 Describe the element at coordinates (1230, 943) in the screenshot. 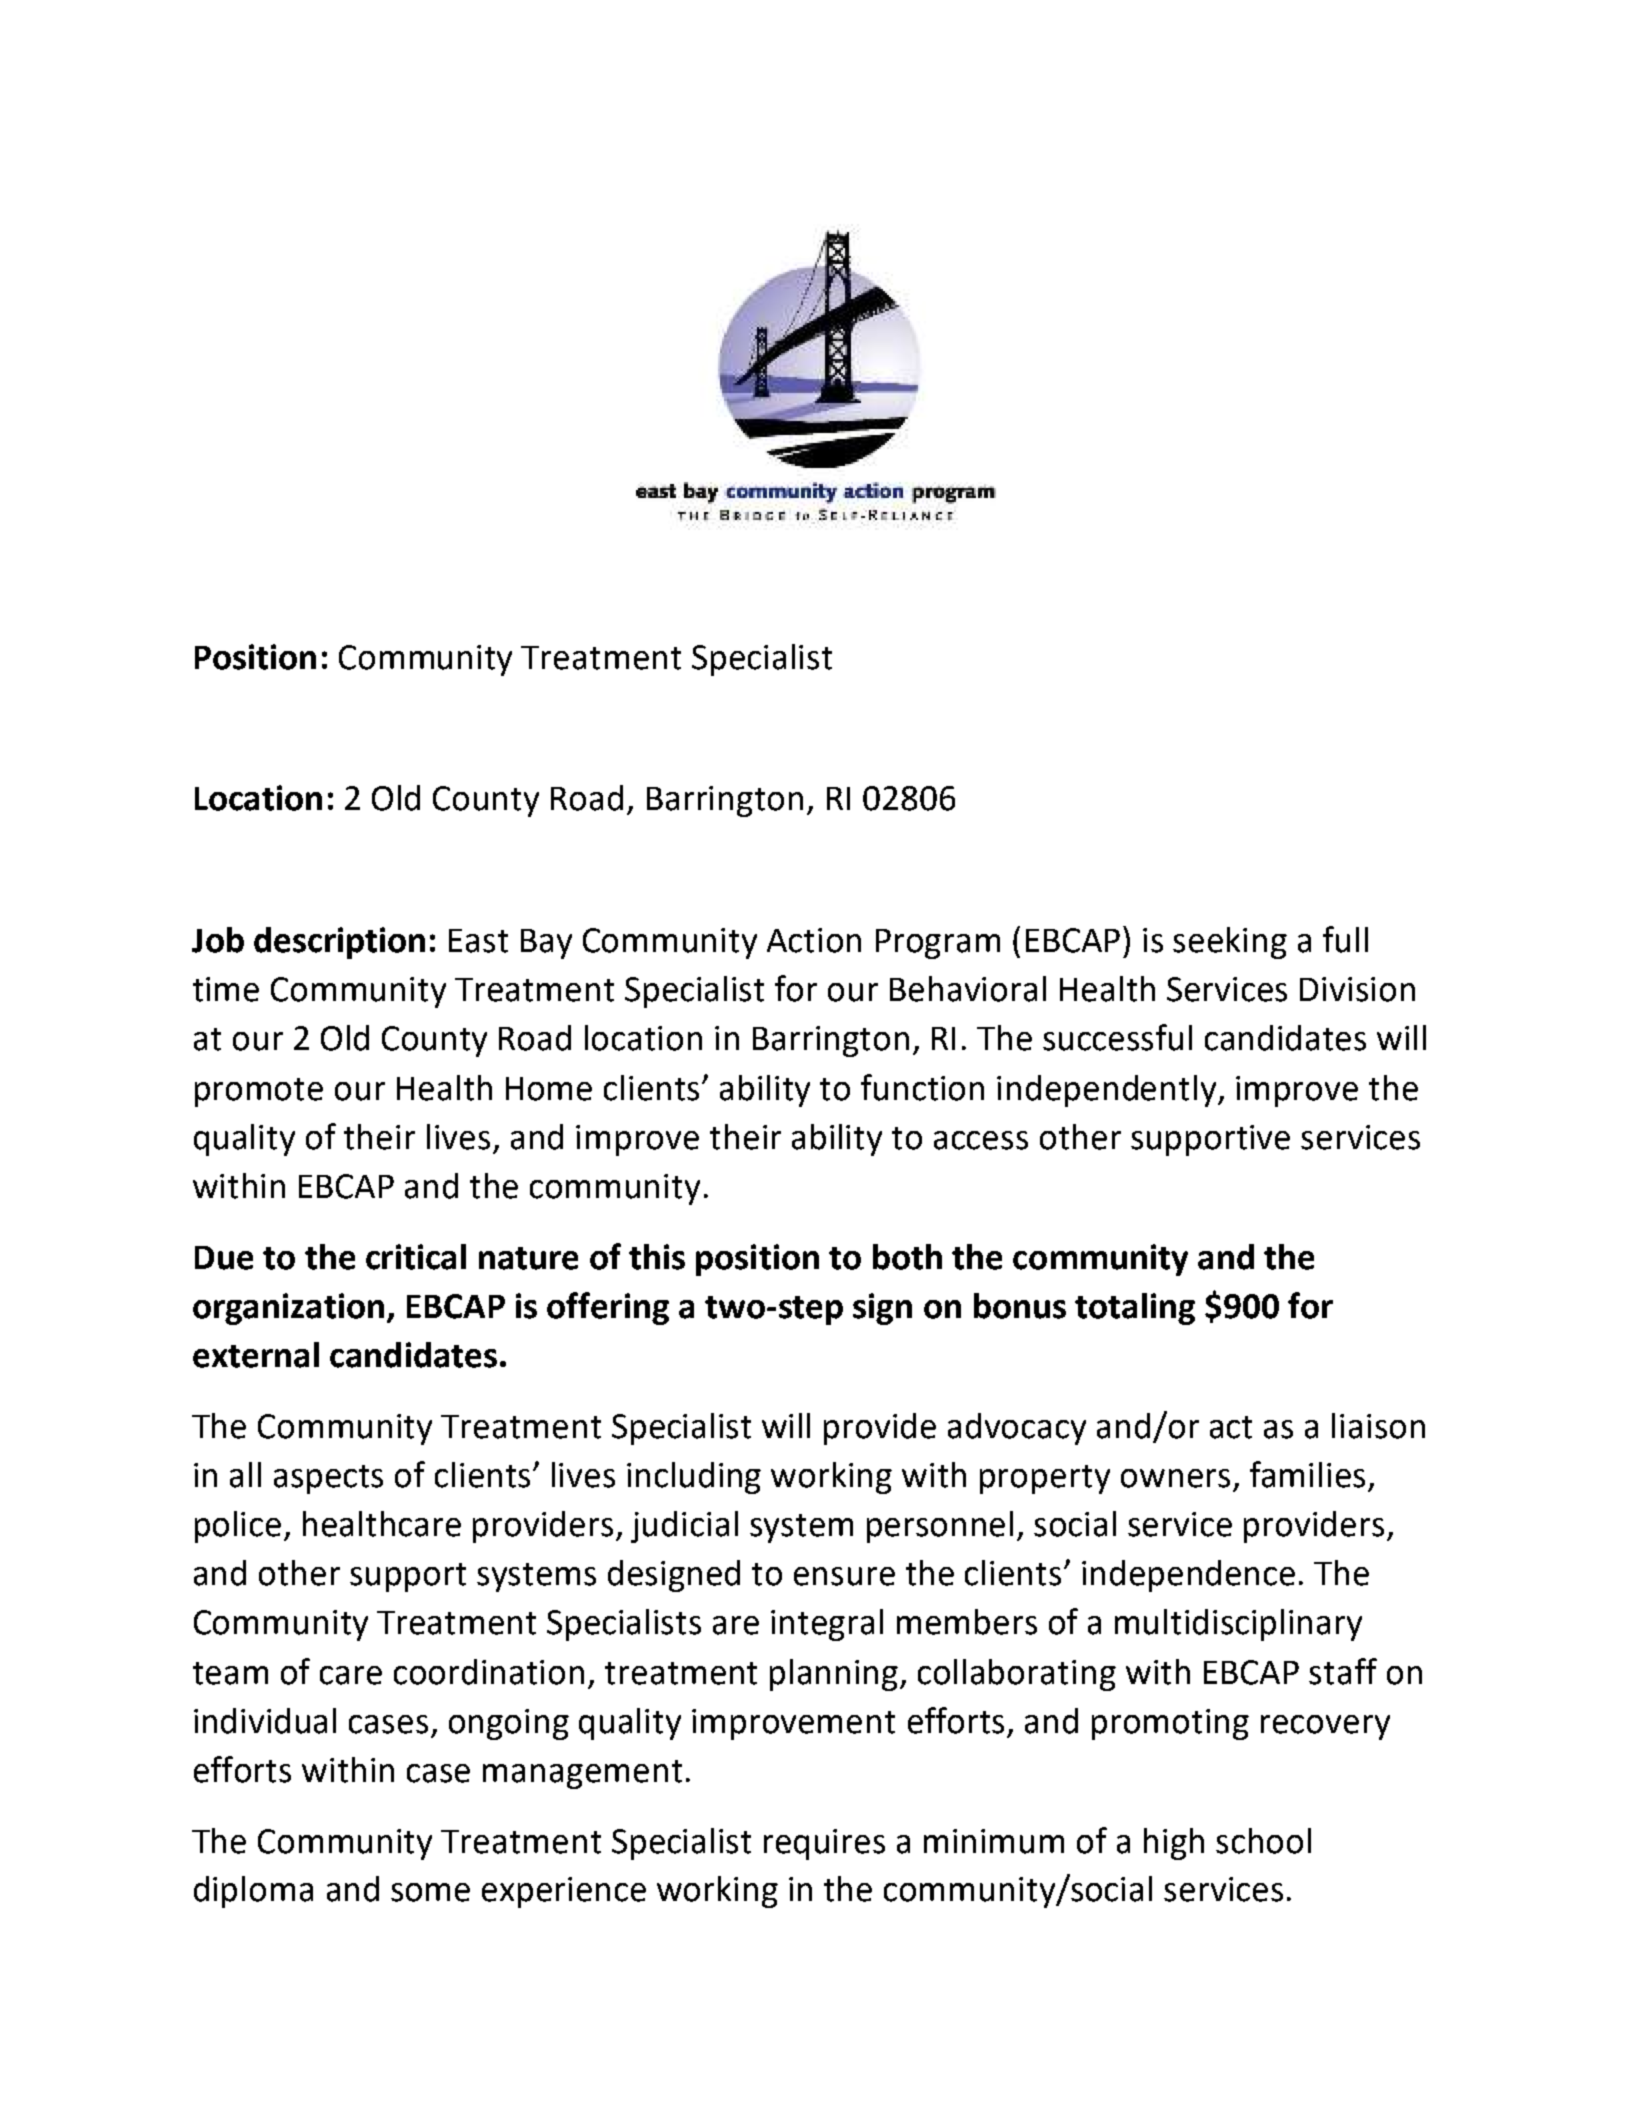

I see `seeking` at that location.
